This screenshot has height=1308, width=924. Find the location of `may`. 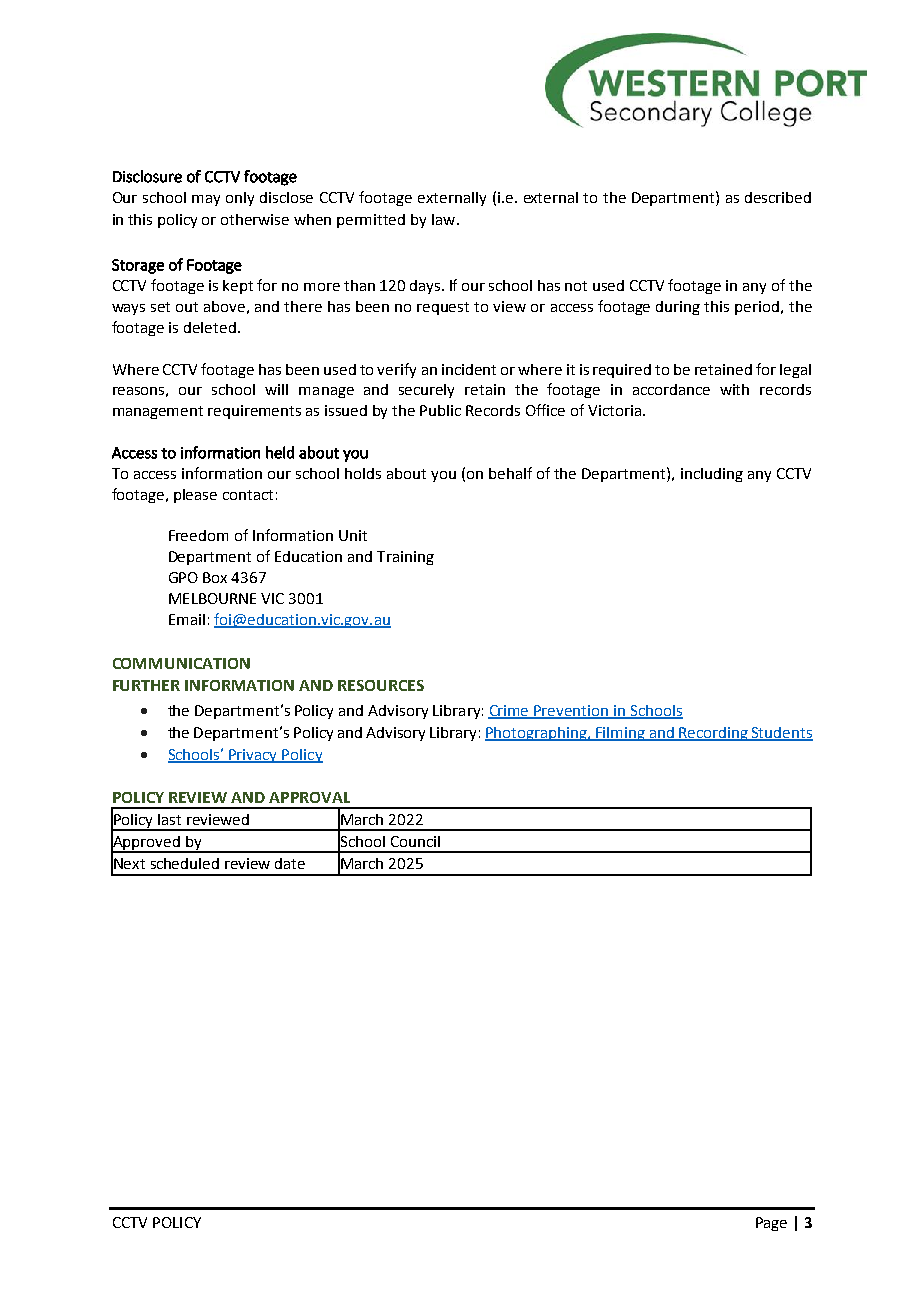

may is located at coordinates (206, 200).
